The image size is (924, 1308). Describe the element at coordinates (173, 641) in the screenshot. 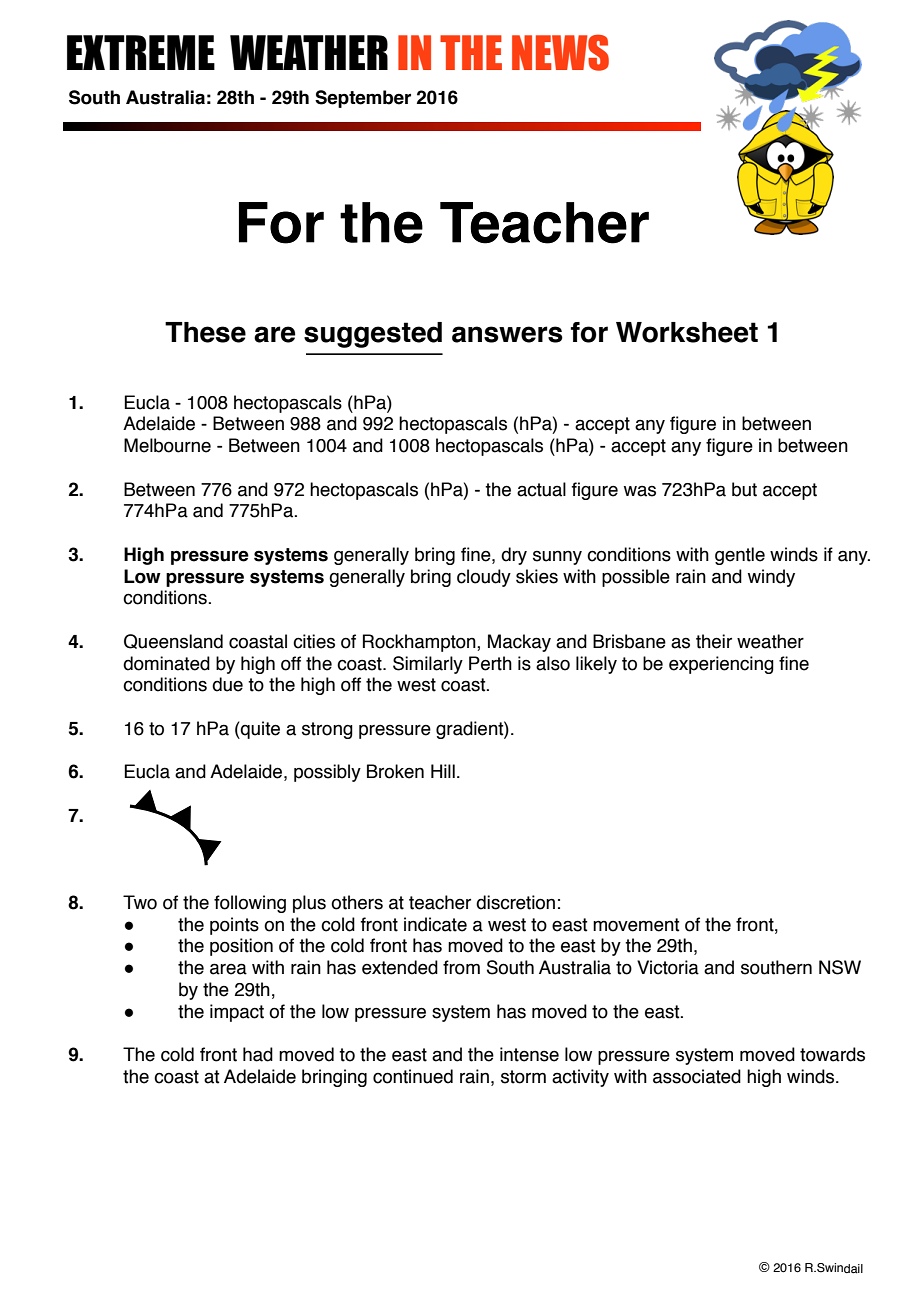

I see `Queensland` at that location.
